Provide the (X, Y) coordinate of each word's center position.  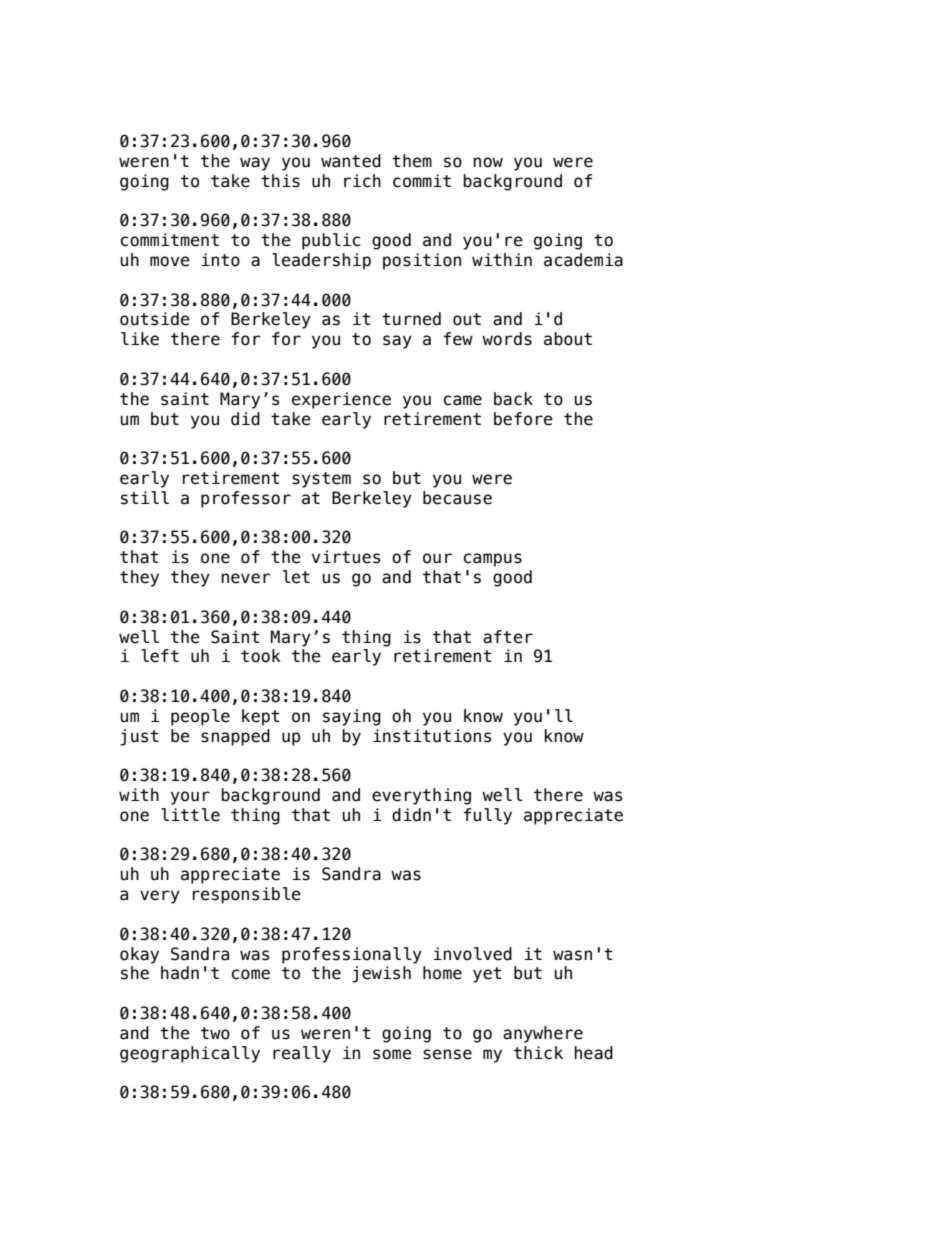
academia (583, 260)
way (255, 164)
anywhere (543, 1034)
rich (362, 181)
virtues (346, 557)
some (392, 1054)
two (215, 1033)
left (160, 656)
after (508, 637)
